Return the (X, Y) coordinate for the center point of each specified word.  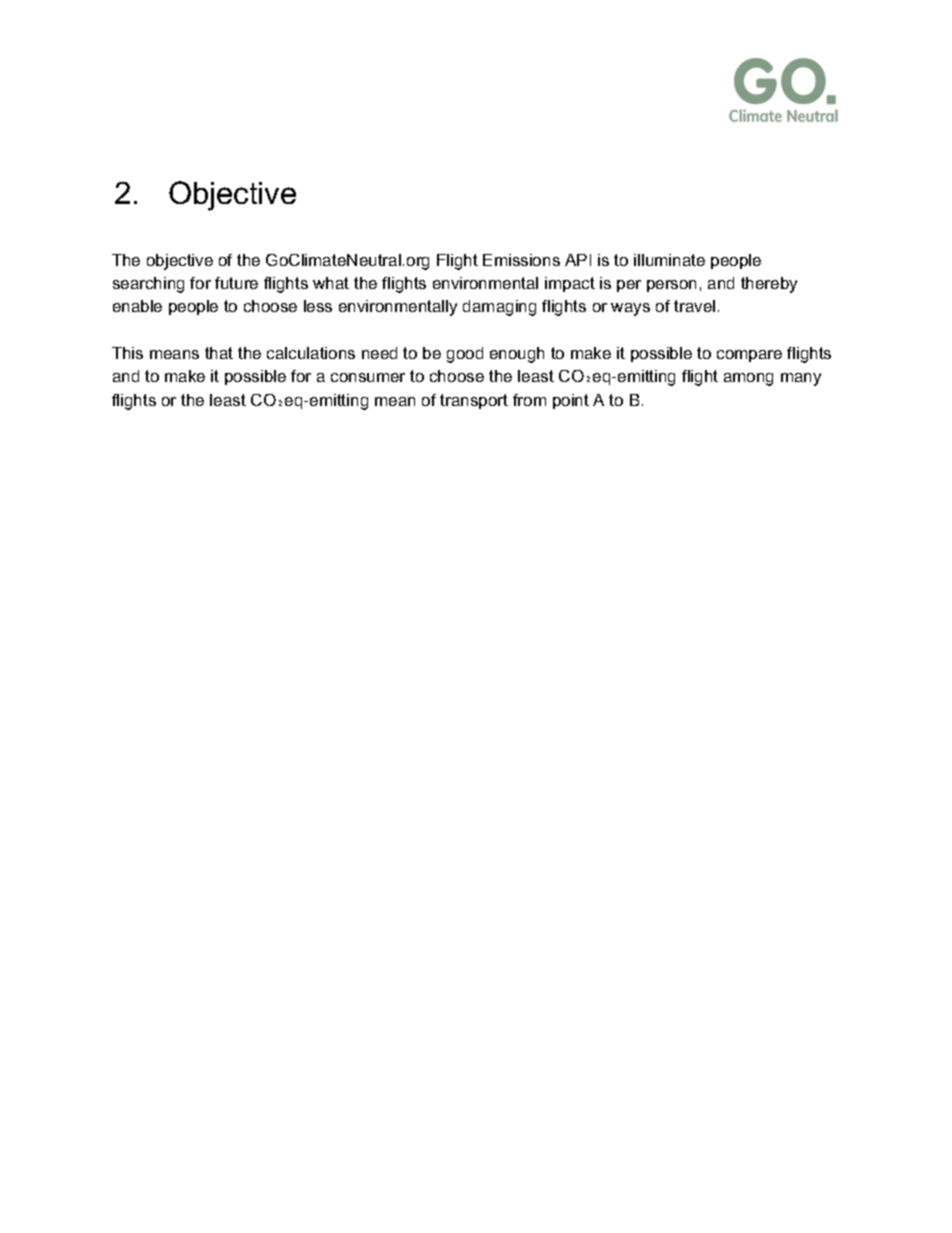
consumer (368, 377)
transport (474, 401)
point (571, 401)
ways (630, 309)
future (236, 283)
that (219, 353)
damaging (499, 308)
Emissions (521, 260)
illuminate (669, 260)
